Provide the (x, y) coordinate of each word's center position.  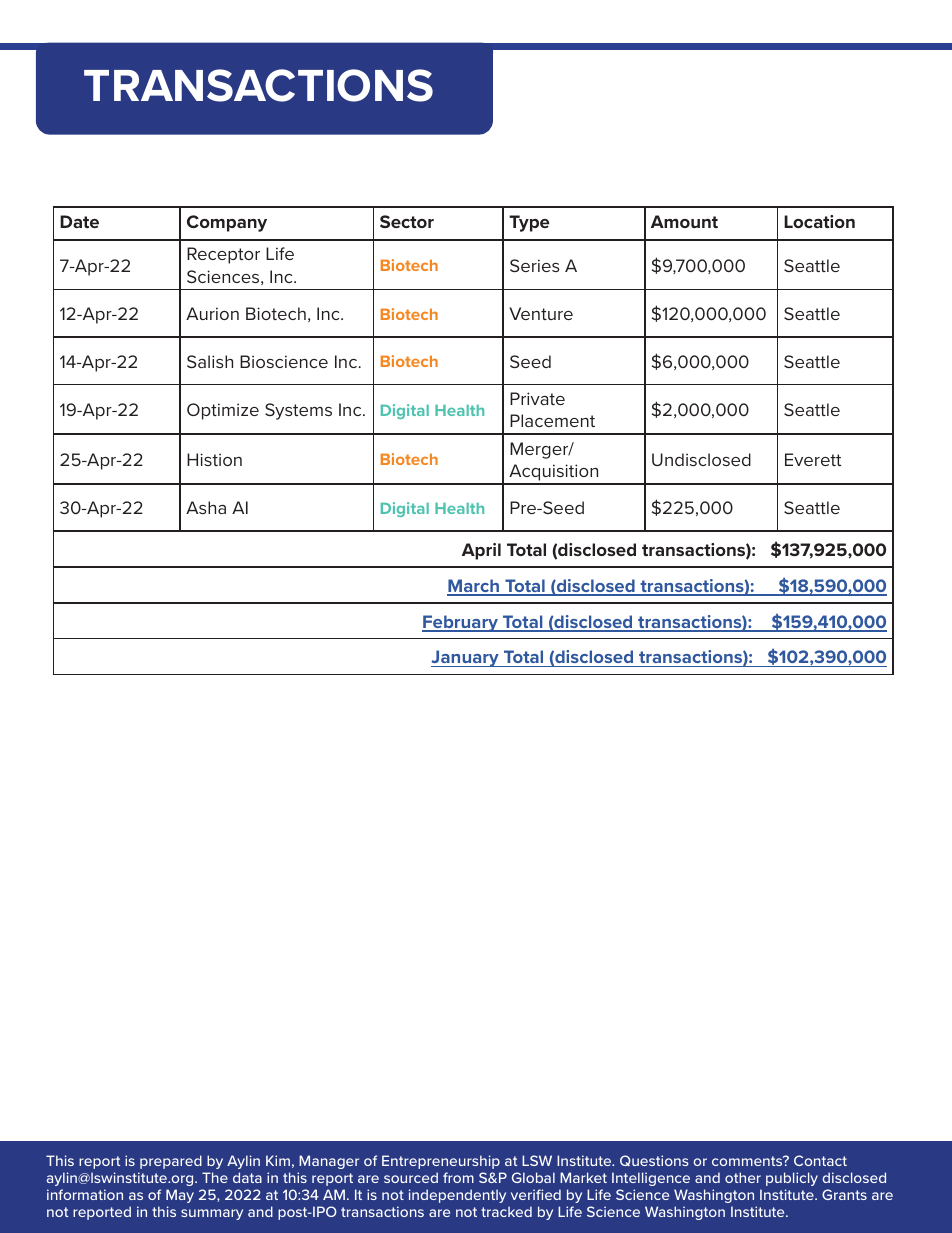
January (466, 658)
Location (819, 221)
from (458, 1177)
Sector (407, 221)
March (474, 587)
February (461, 623)
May (180, 1196)
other (743, 1177)
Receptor (223, 255)
